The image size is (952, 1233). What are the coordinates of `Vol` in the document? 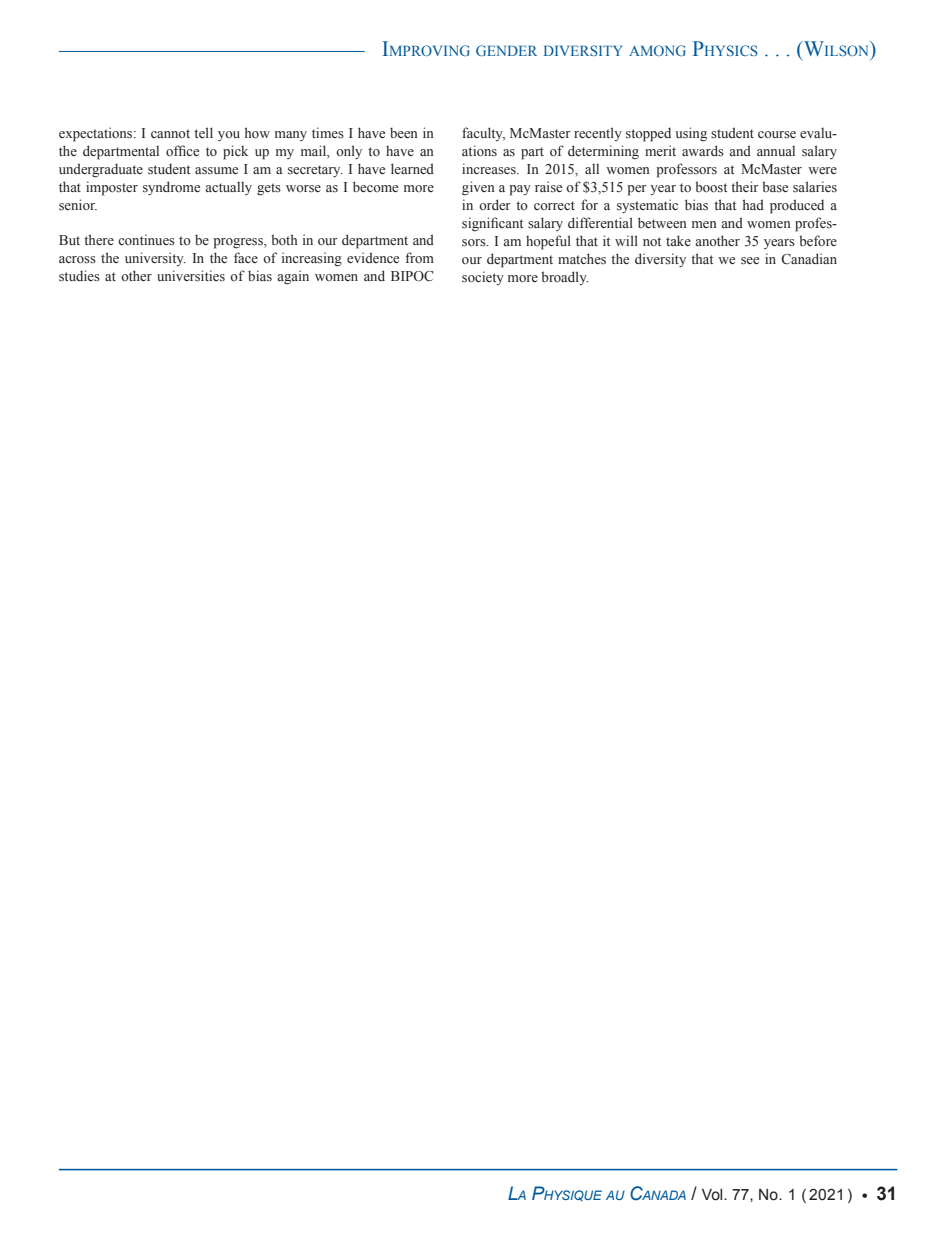 It's located at (713, 1195).
